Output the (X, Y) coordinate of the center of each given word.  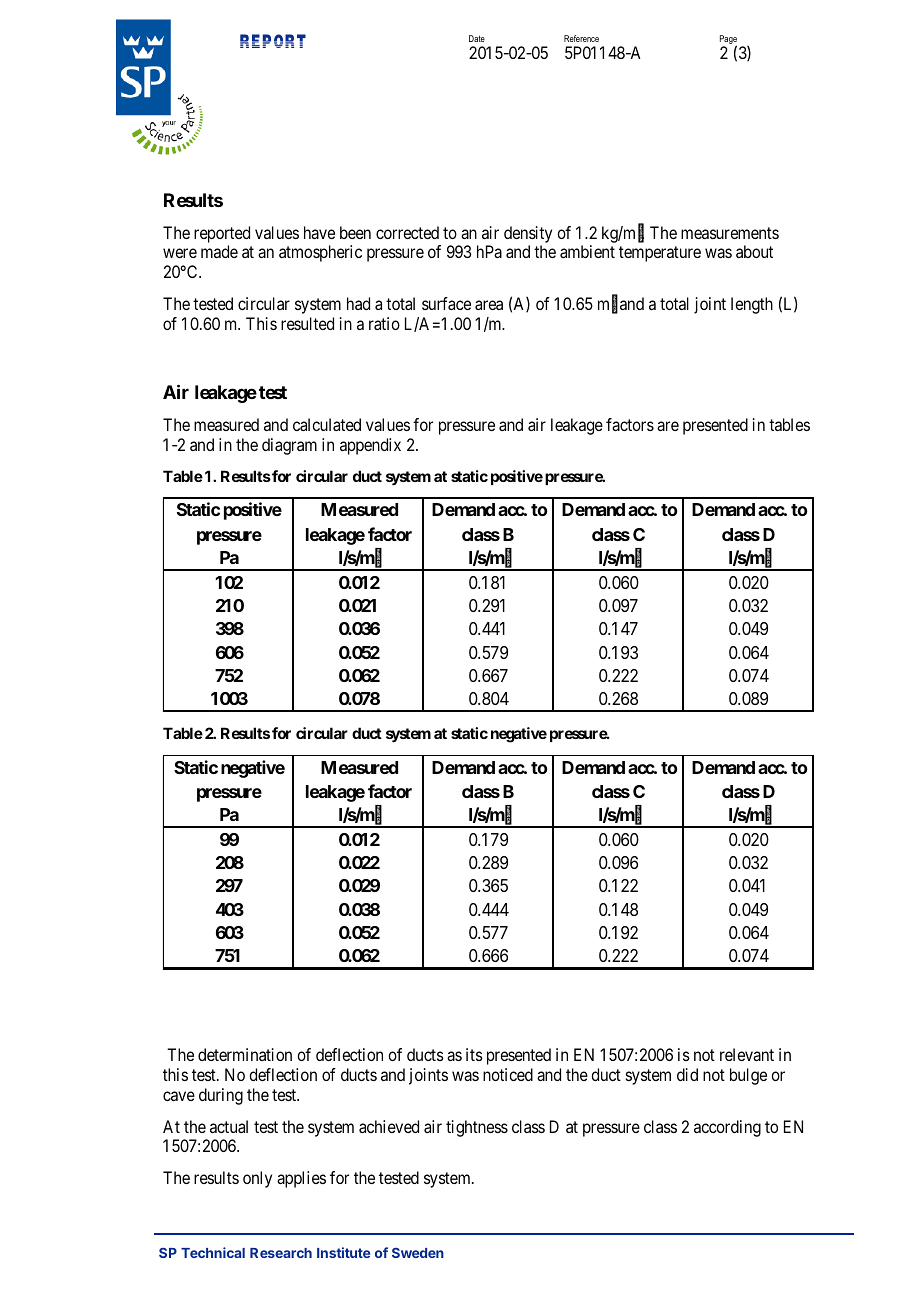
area (489, 305)
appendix (370, 446)
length (752, 305)
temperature (660, 254)
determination (245, 1054)
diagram (289, 446)
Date (477, 38)
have (319, 232)
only (257, 1179)
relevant (747, 1054)
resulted (307, 323)
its (474, 1054)
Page (728, 41)
